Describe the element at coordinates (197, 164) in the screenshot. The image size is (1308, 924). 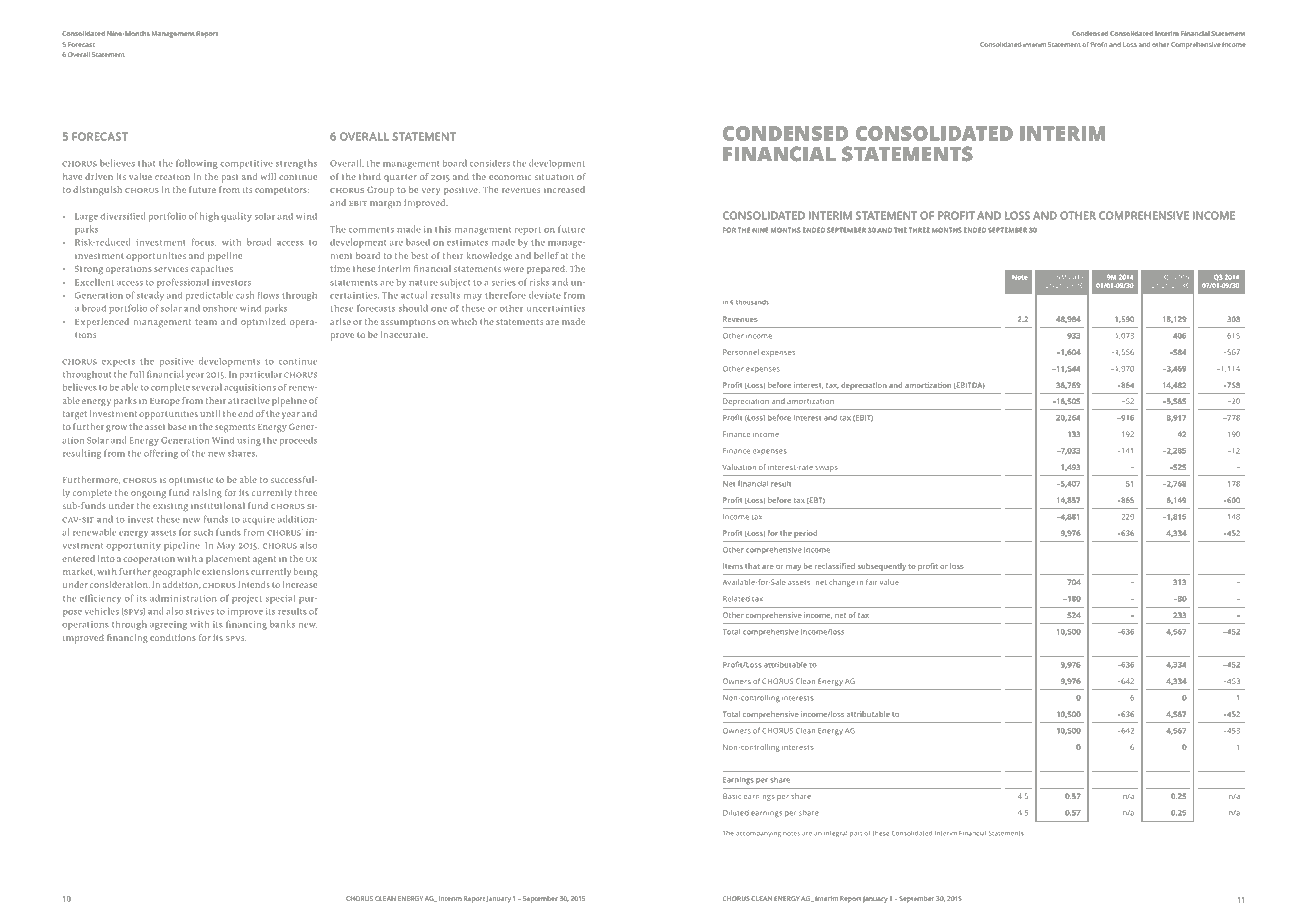
I see `following` at that location.
